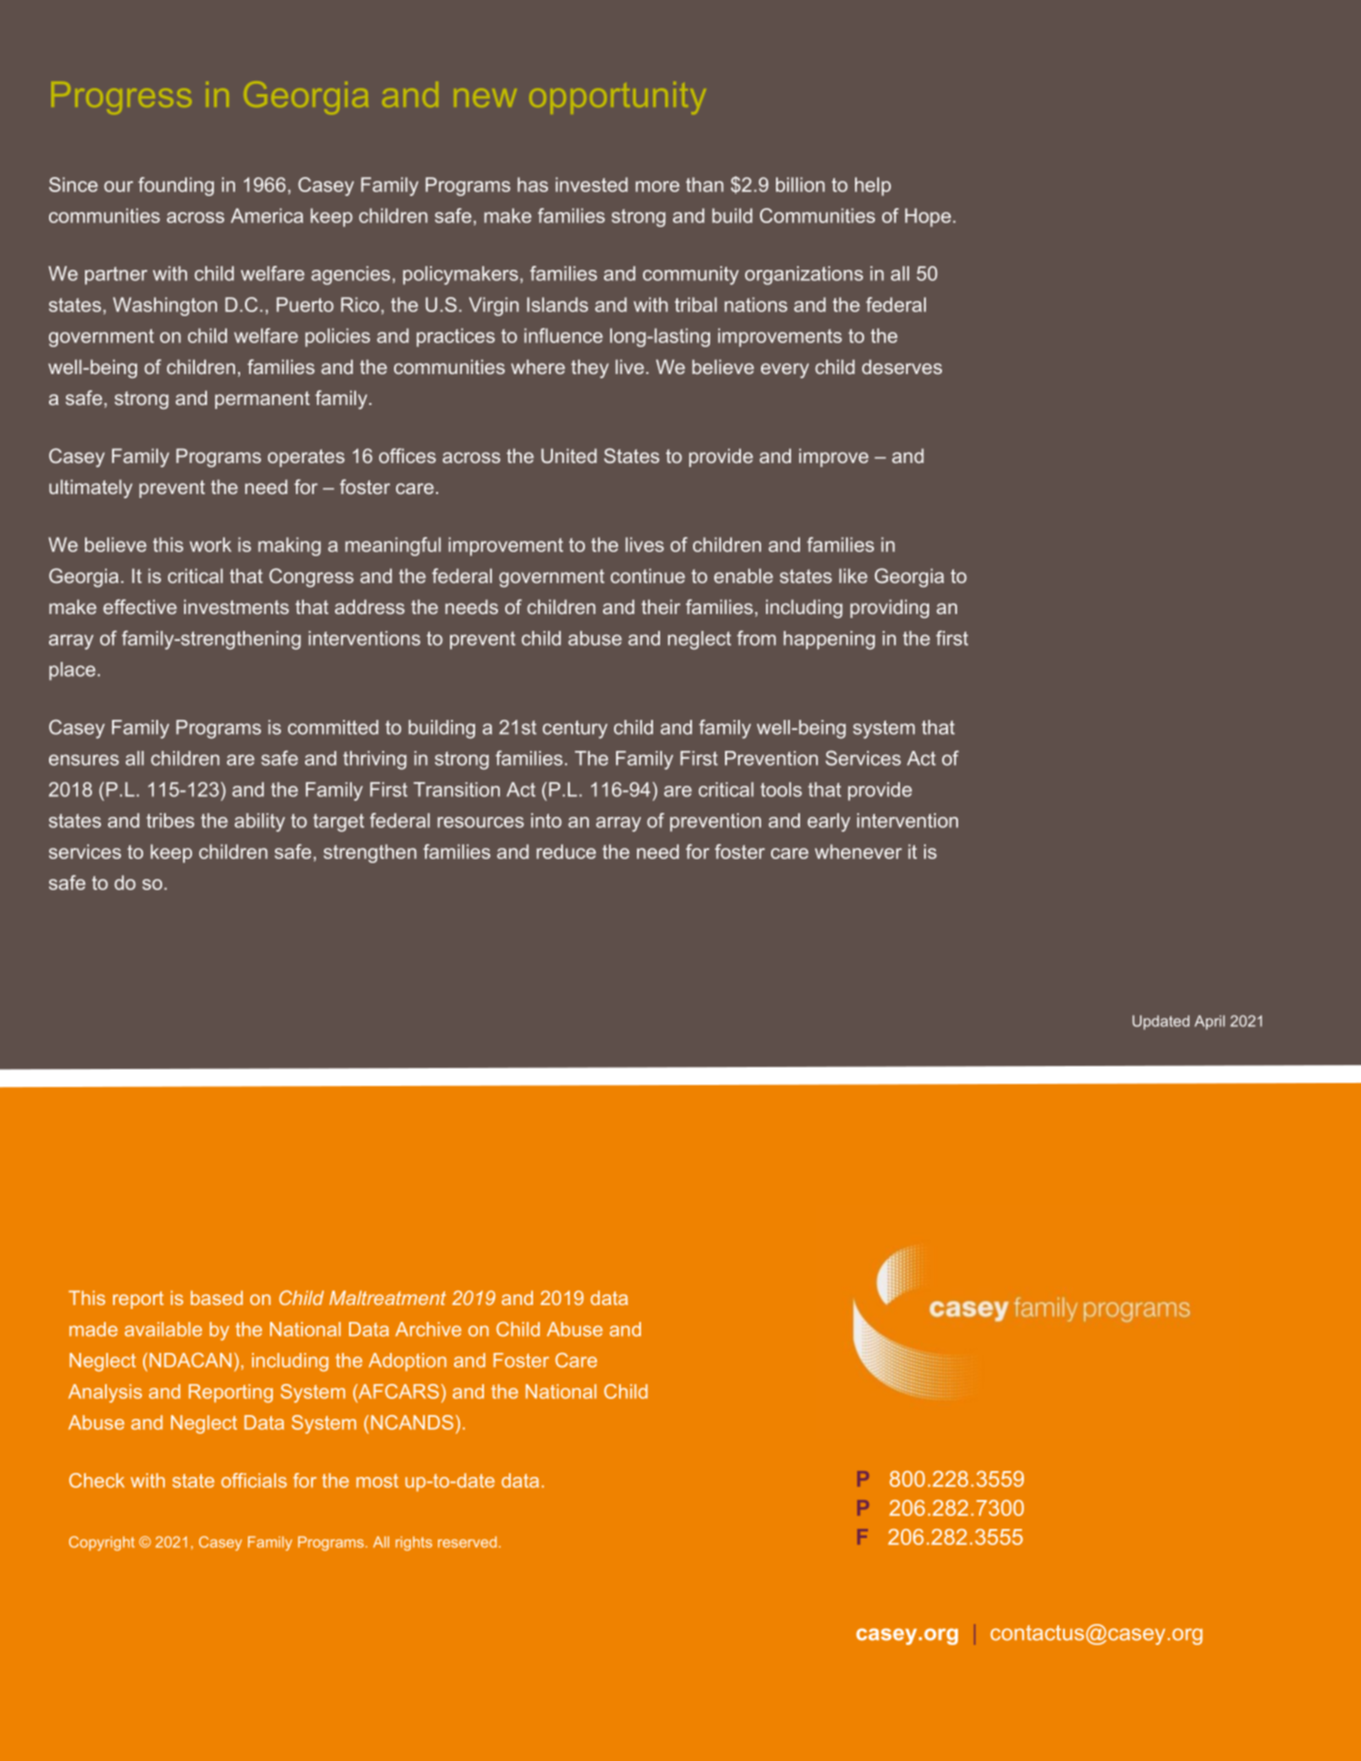 The width and height of the document is (1361, 1761). I want to click on America, so click(267, 215).
